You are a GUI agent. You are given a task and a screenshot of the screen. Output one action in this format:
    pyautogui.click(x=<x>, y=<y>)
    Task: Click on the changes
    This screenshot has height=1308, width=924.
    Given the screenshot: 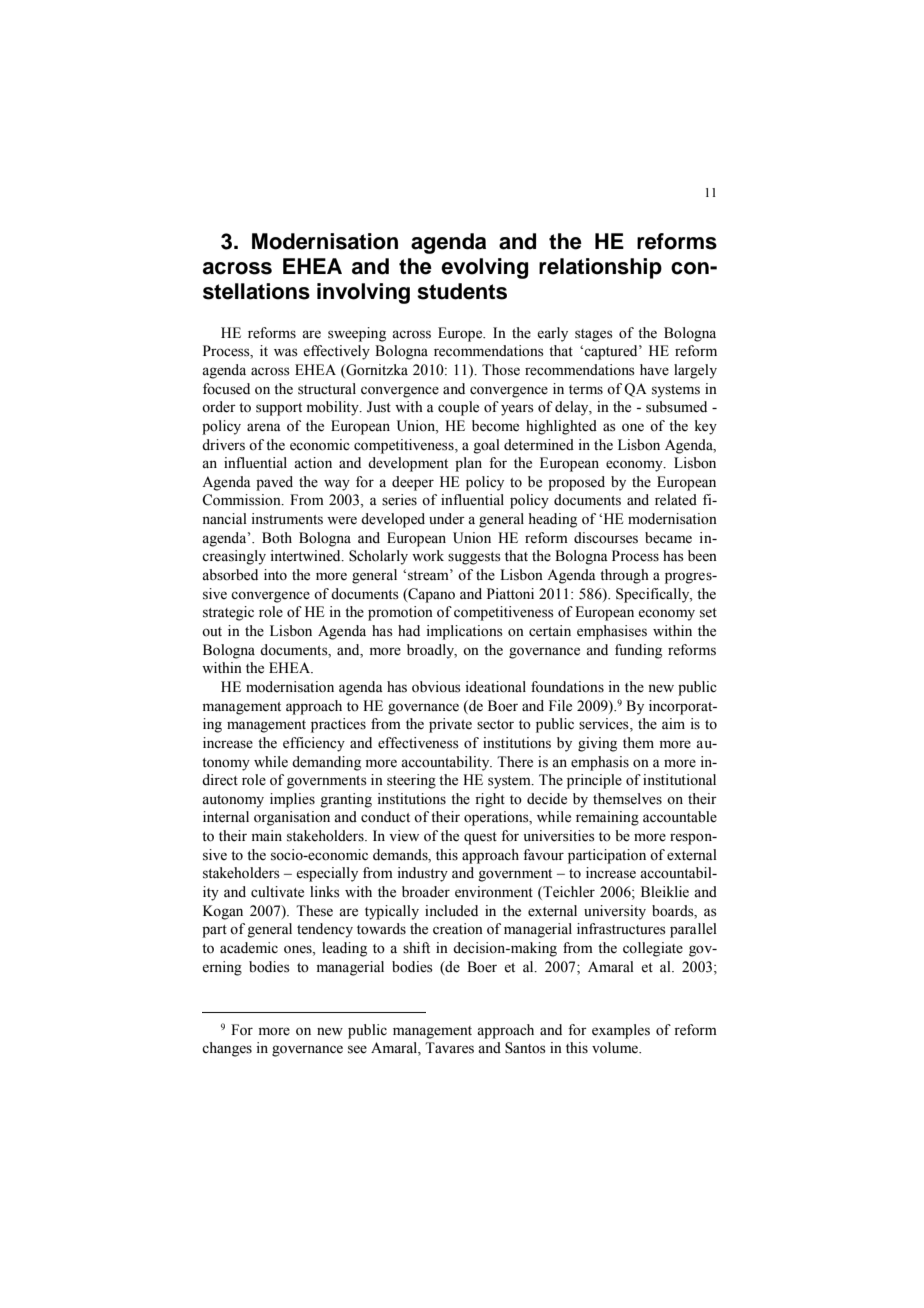 What is the action you would take?
    pyautogui.click(x=227, y=1049)
